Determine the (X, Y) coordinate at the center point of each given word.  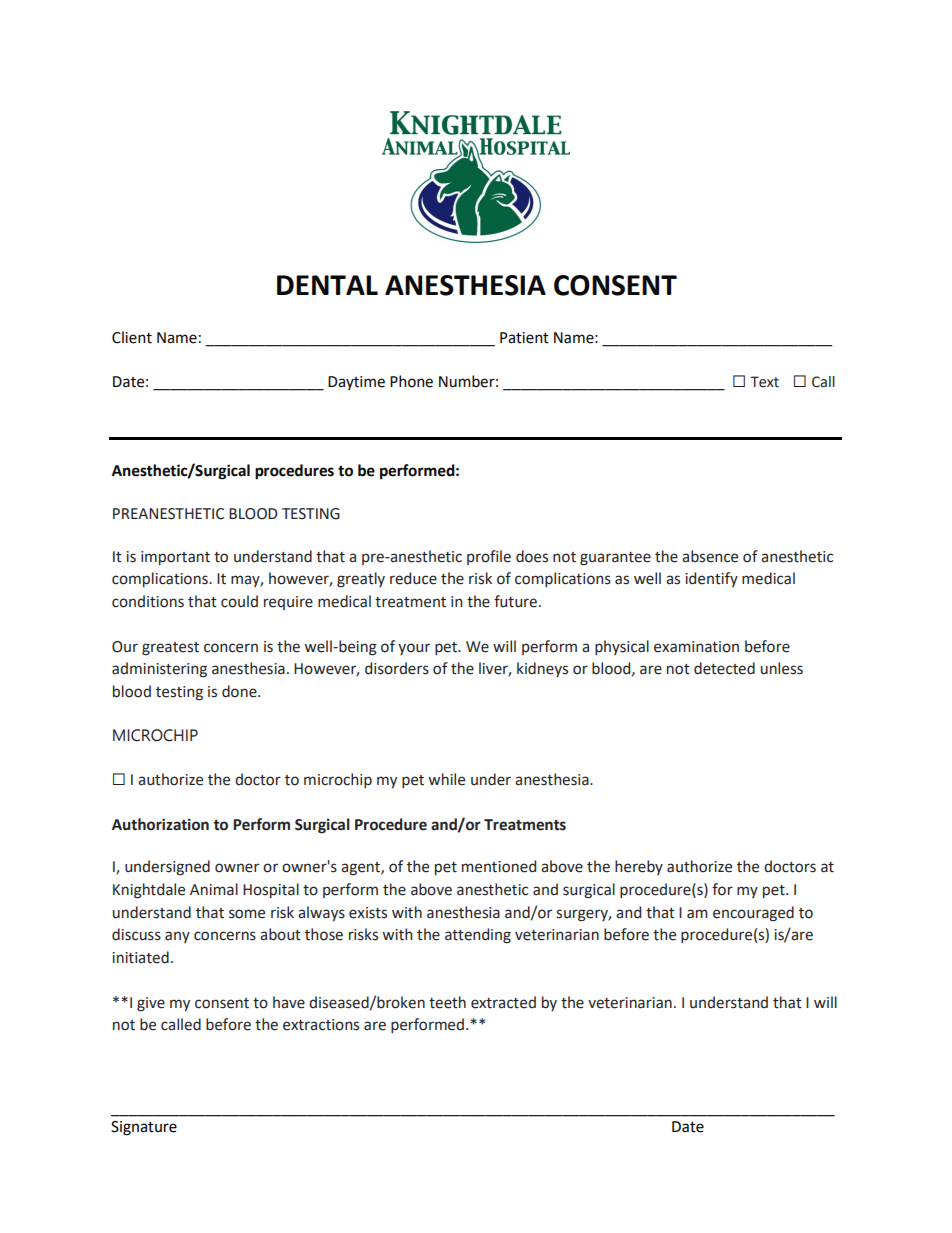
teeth (447, 1002)
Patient (524, 338)
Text (764, 382)
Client (132, 337)
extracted (503, 1002)
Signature (144, 1128)
